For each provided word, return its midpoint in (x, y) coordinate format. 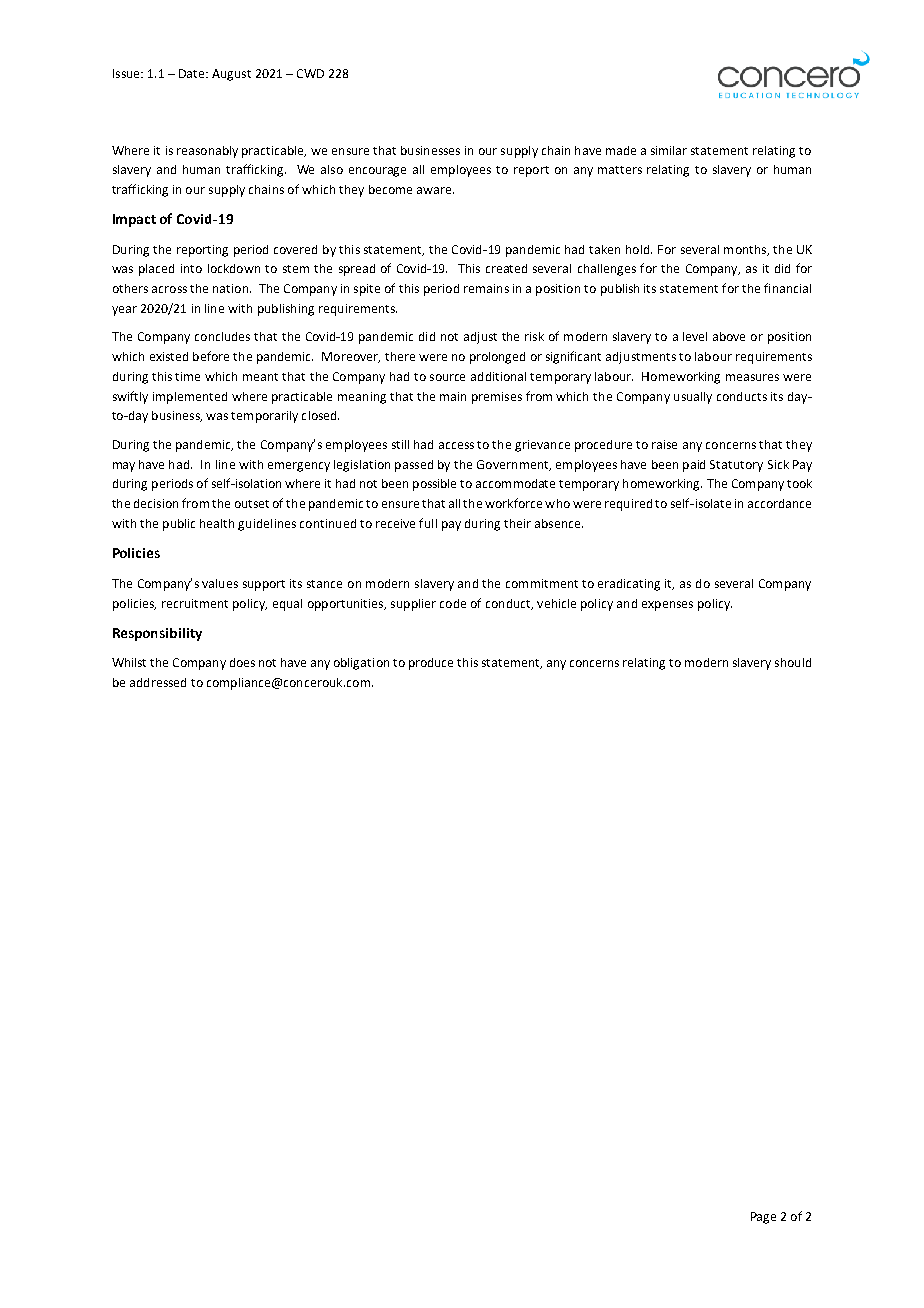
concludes (222, 336)
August (231, 75)
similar (669, 150)
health (217, 523)
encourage (377, 172)
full (428, 523)
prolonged (497, 358)
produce (431, 664)
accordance (779, 503)
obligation (361, 664)
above (729, 336)
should (793, 662)
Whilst (129, 662)
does (242, 662)
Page (763, 1218)
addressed (158, 682)
